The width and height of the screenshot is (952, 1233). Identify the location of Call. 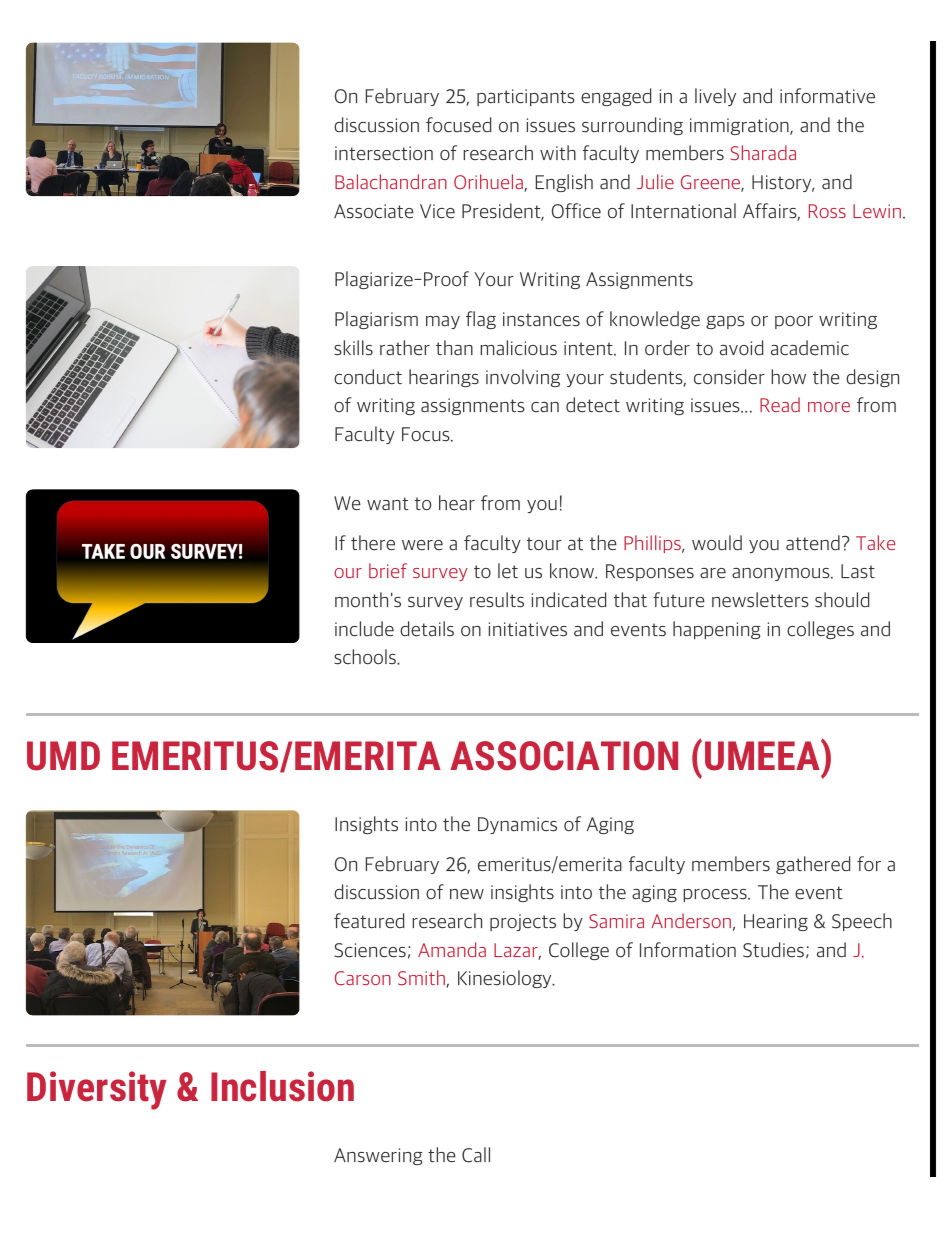
(476, 1155).
